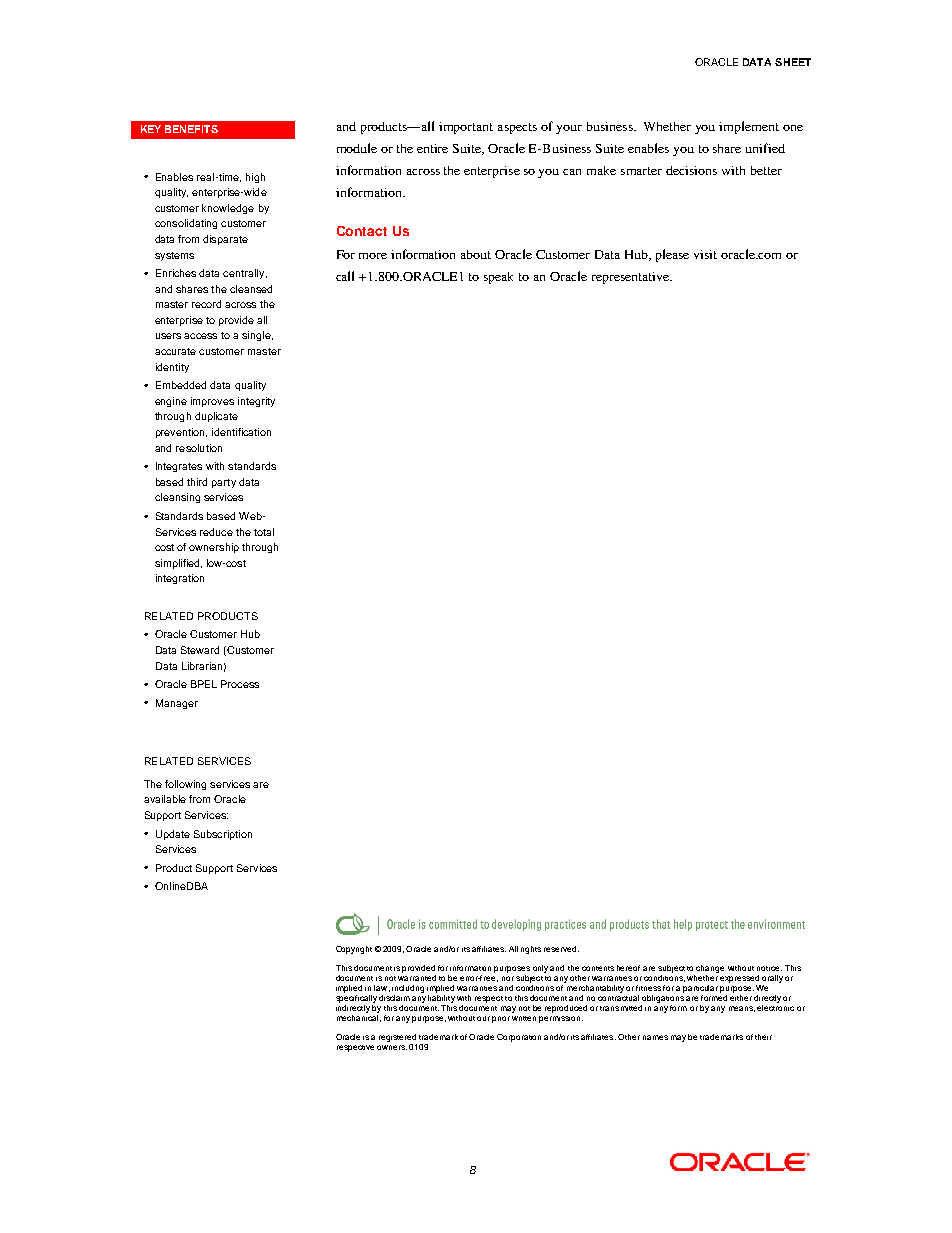  What do you see at coordinates (264, 532) in the screenshot?
I see `total` at bounding box center [264, 532].
